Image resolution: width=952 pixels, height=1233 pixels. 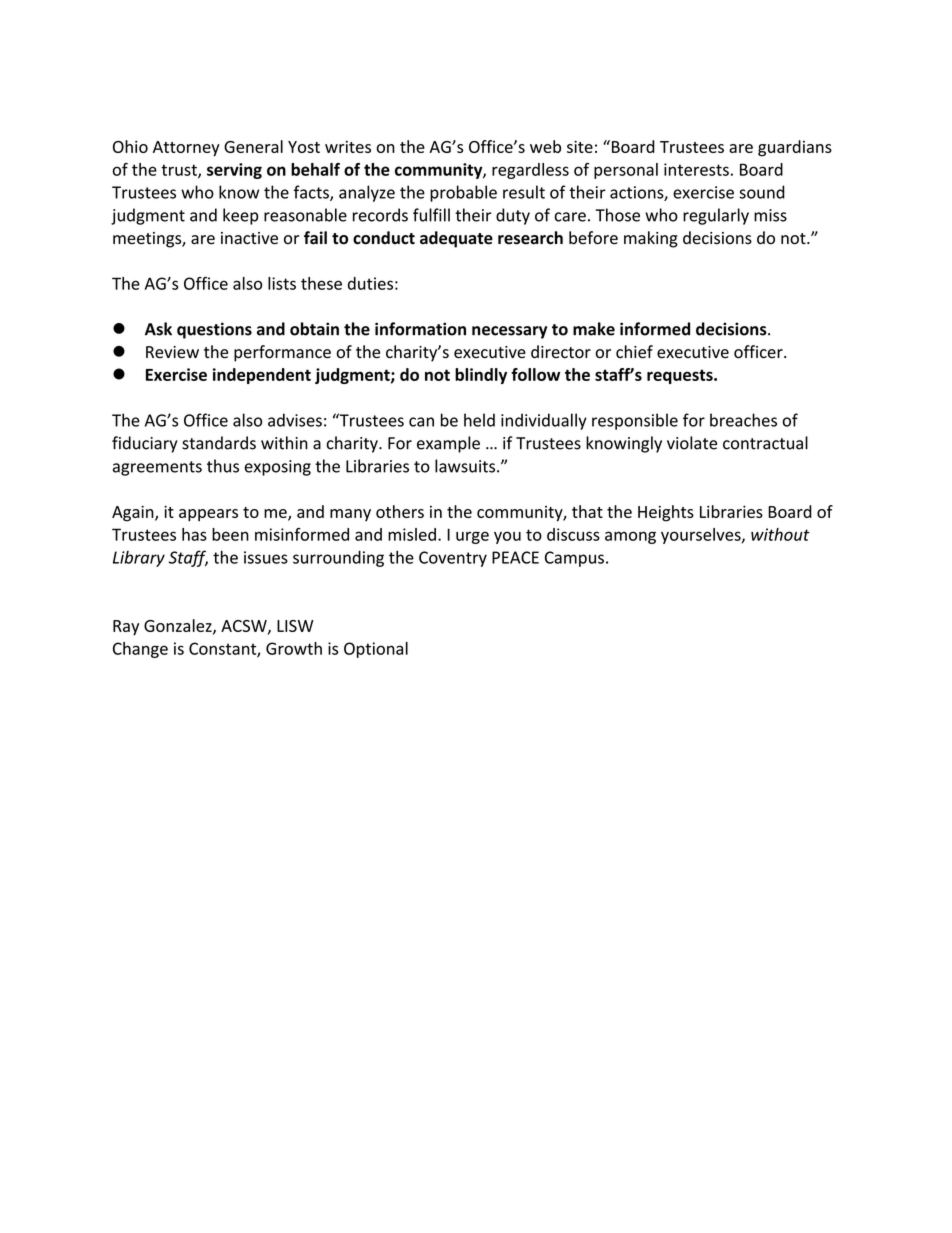 I want to click on urge, so click(x=472, y=537).
